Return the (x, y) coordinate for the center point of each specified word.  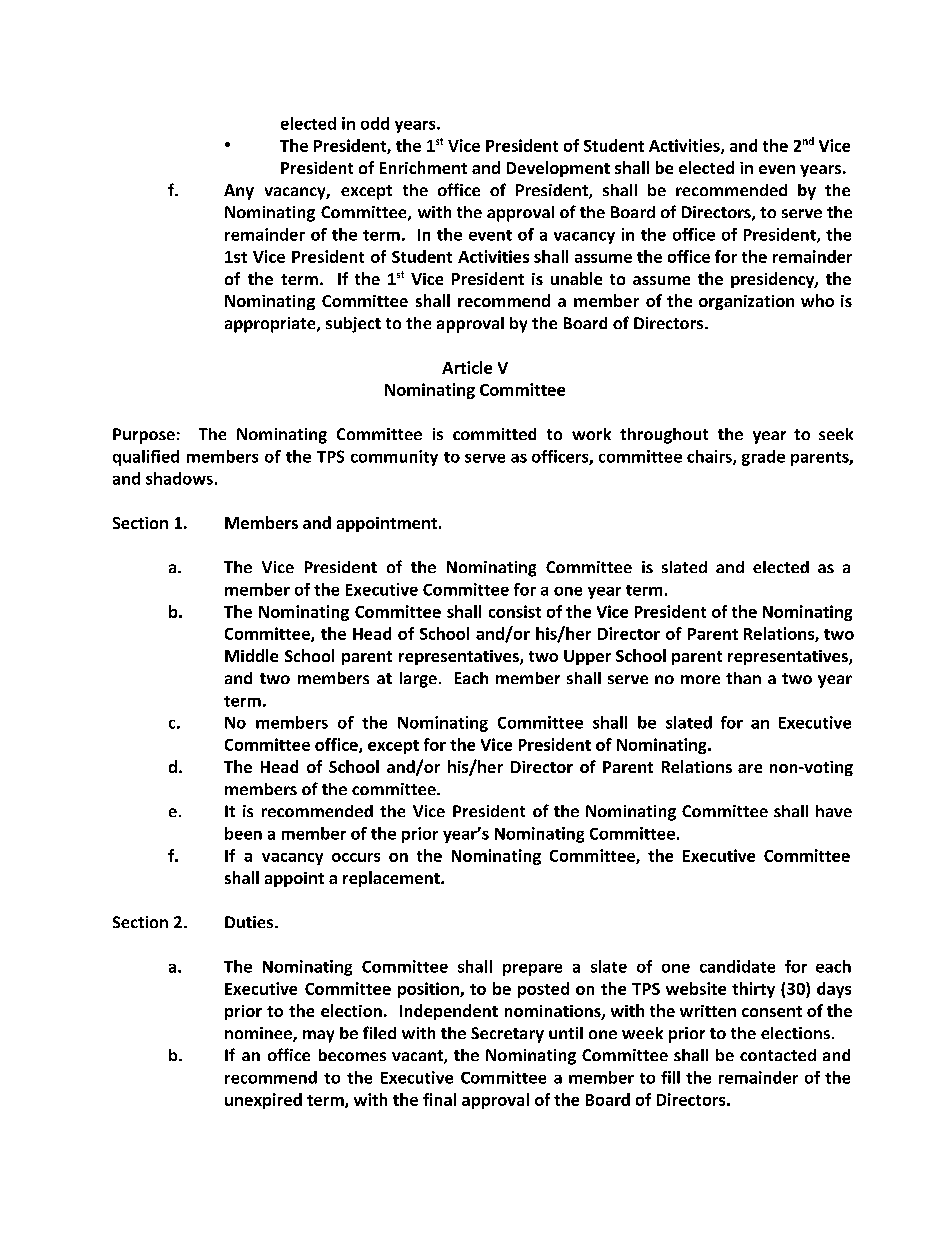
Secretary (507, 1035)
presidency (773, 280)
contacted (778, 1055)
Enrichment (423, 167)
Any (239, 192)
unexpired (263, 1101)
